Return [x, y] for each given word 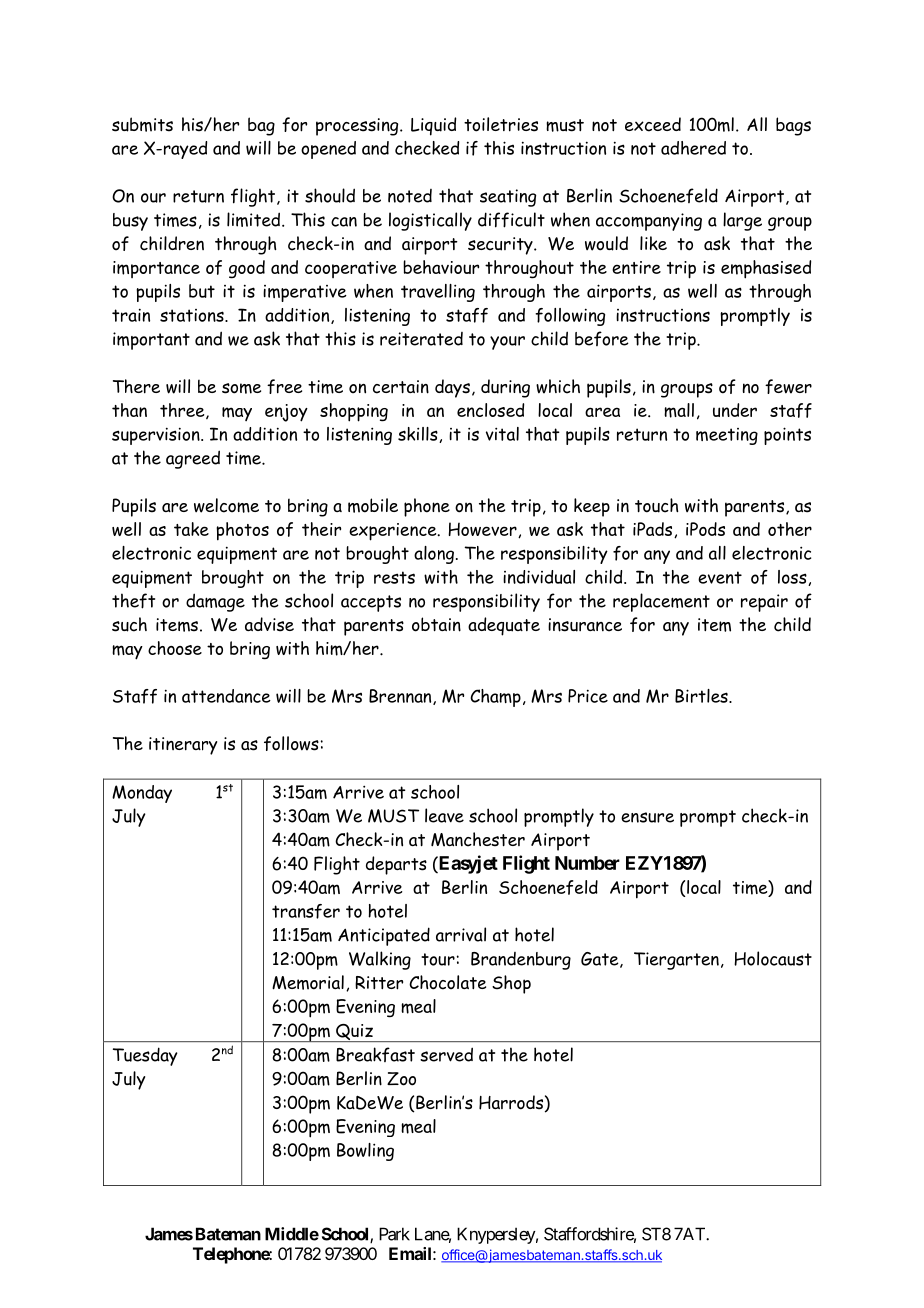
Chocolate [447, 982]
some [241, 388]
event [720, 577]
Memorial [308, 982]
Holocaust [773, 958]
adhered [693, 148]
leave [444, 815]
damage [215, 602]
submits [142, 124]
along [434, 555]
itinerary [183, 746]
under [735, 410]
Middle [292, 1234]
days [452, 388]
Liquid [433, 126]
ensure [647, 817]
